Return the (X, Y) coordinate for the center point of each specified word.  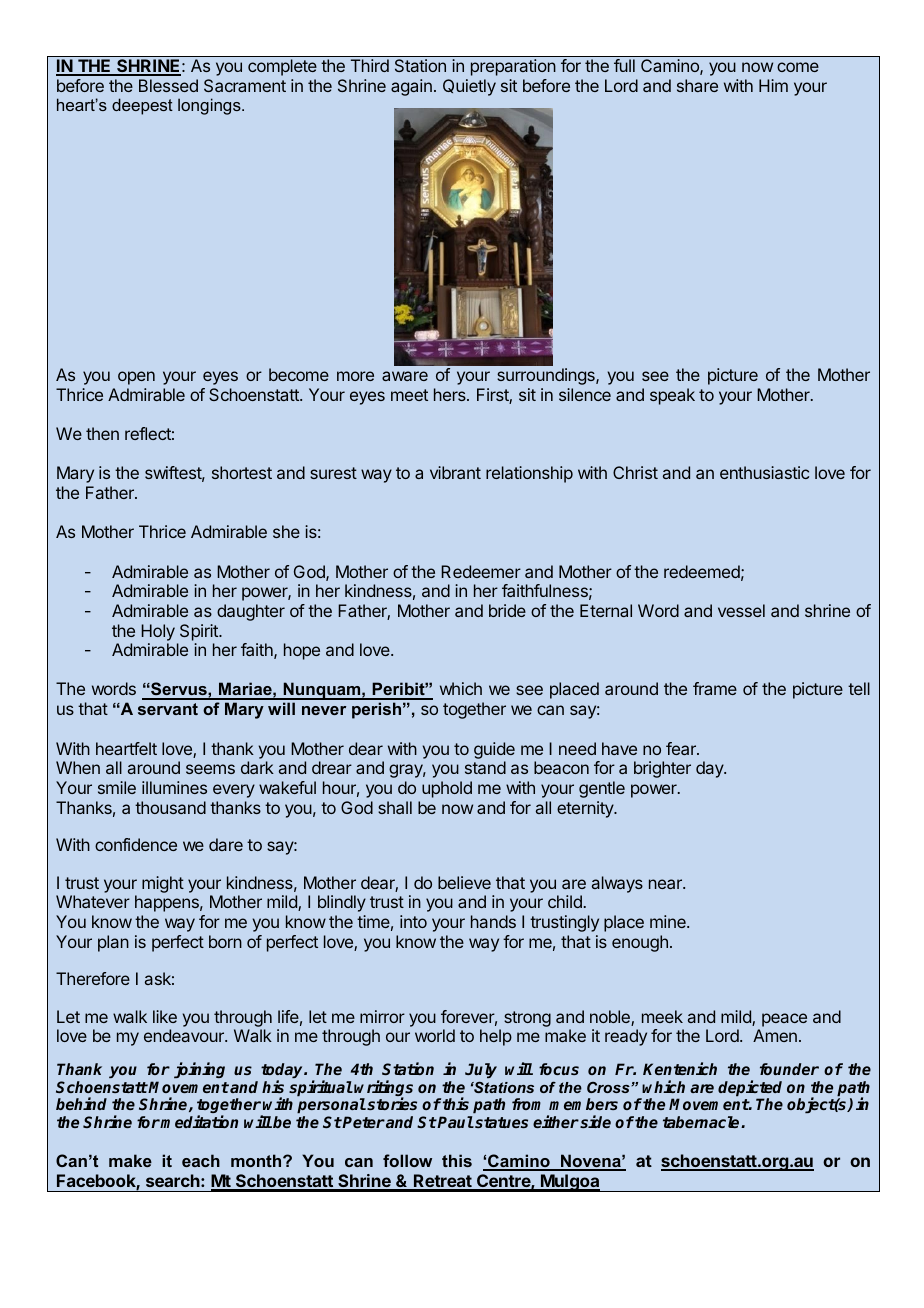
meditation (199, 1121)
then (102, 433)
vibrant (455, 472)
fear (682, 748)
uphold (447, 789)
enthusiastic (764, 472)
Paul (455, 1122)
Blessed (168, 85)
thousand (170, 807)
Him (773, 85)
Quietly (469, 87)
